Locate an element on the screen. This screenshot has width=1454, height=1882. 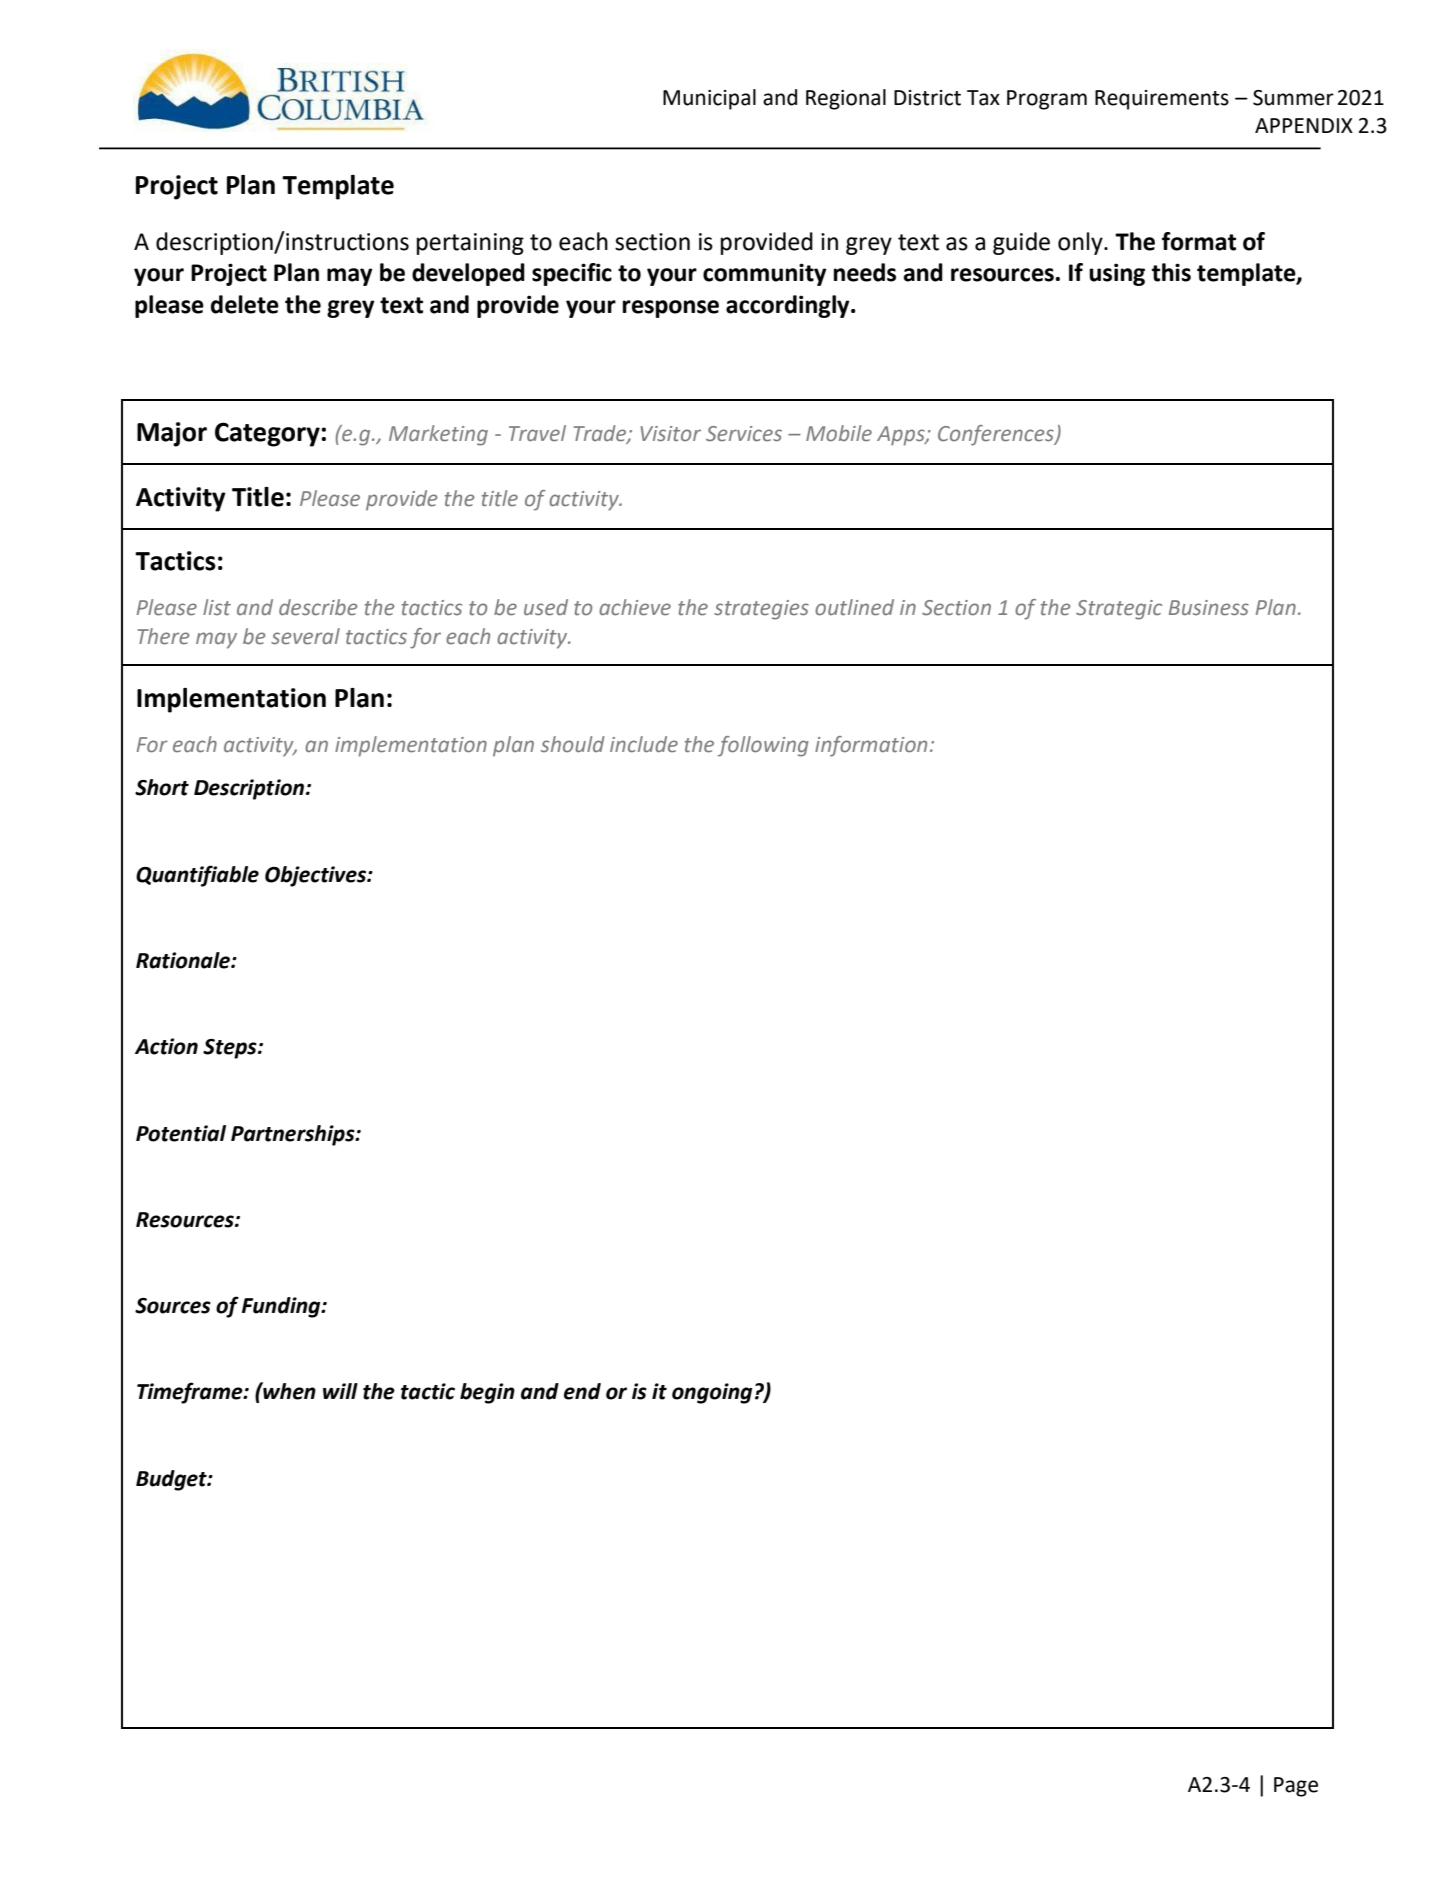
Partnerships is located at coordinates (294, 1135).
